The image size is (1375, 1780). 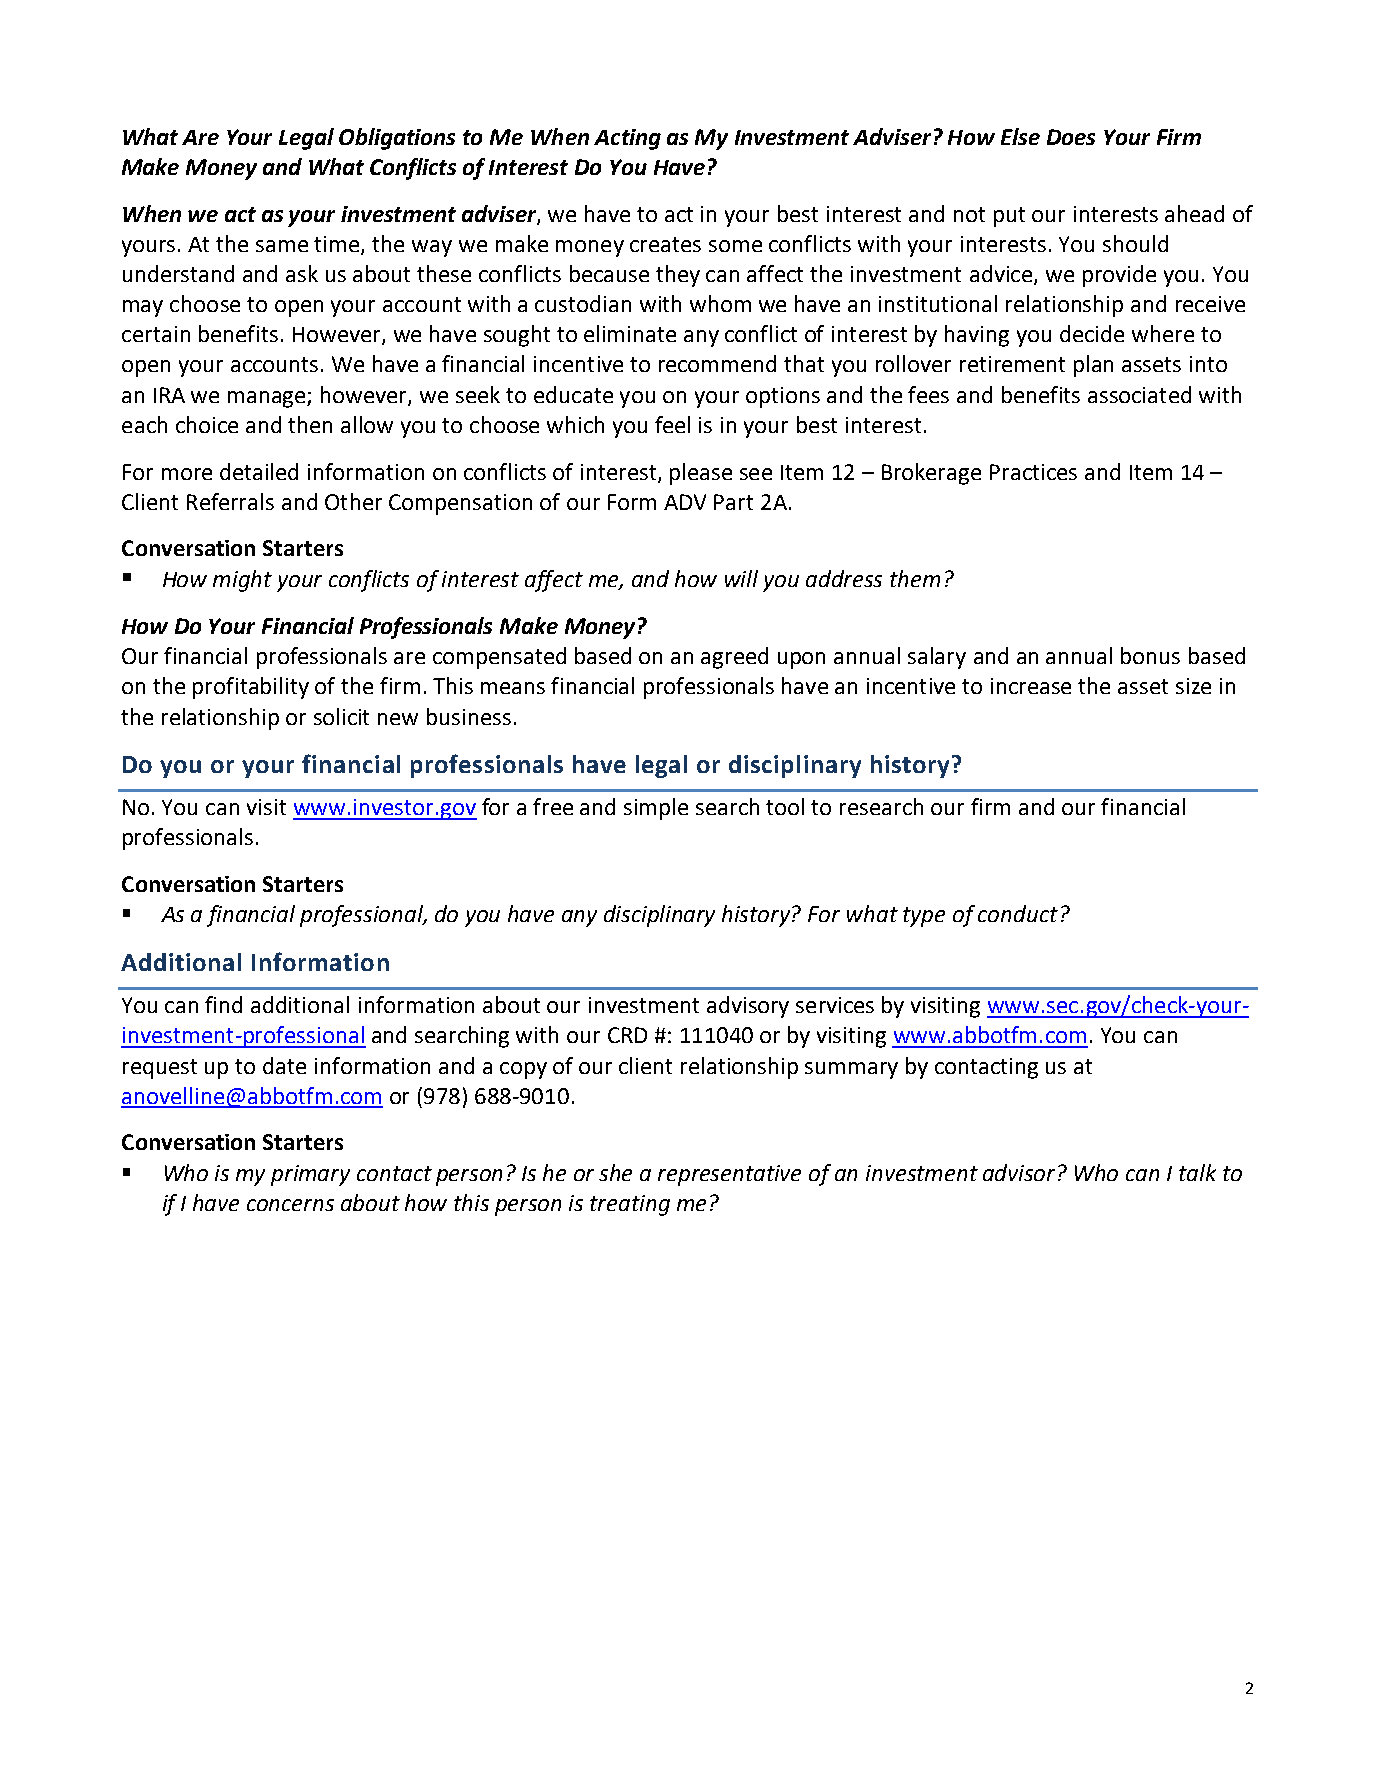 What do you see at coordinates (1071, 137) in the screenshot?
I see `Does` at bounding box center [1071, 137].
